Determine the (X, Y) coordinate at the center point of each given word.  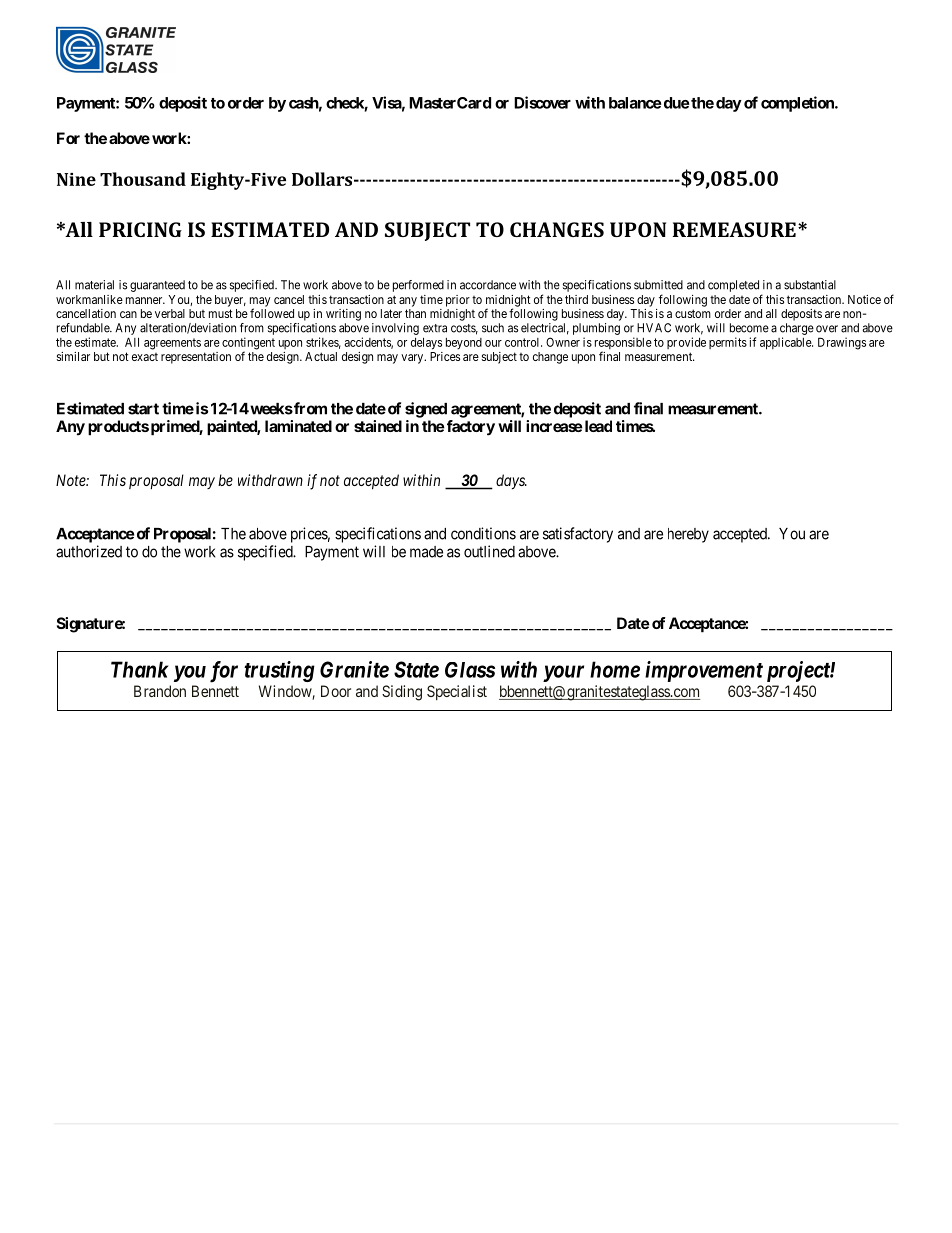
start (143, 409)
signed (426, 410)
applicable (786, 343)
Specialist (457, 692)
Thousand (143, 179)
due (675, 103)
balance (635, 103)
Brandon (160, 691)
